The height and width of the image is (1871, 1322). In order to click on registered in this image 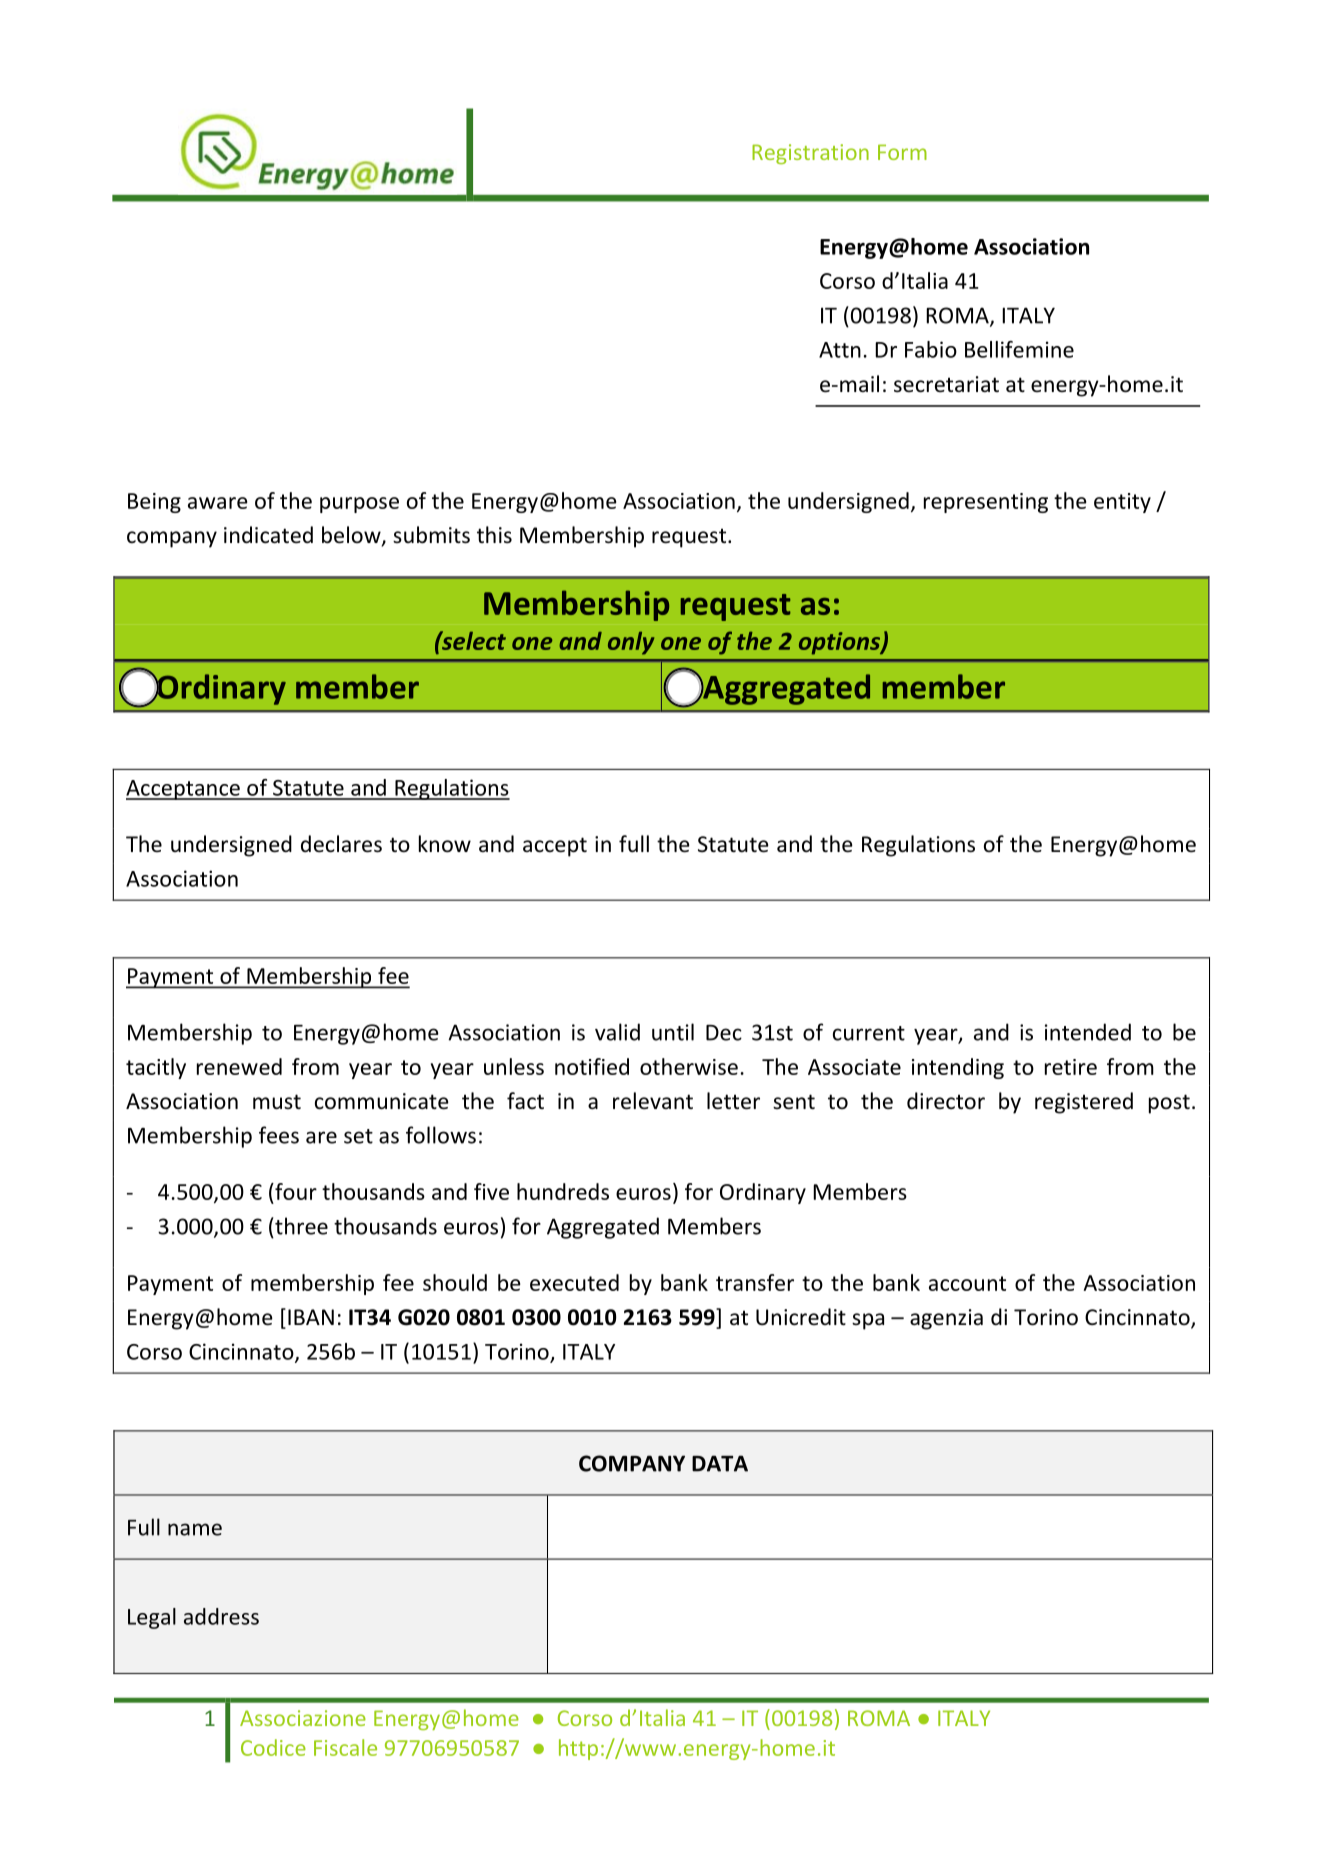, I will do `click(1084, 1103)`.
